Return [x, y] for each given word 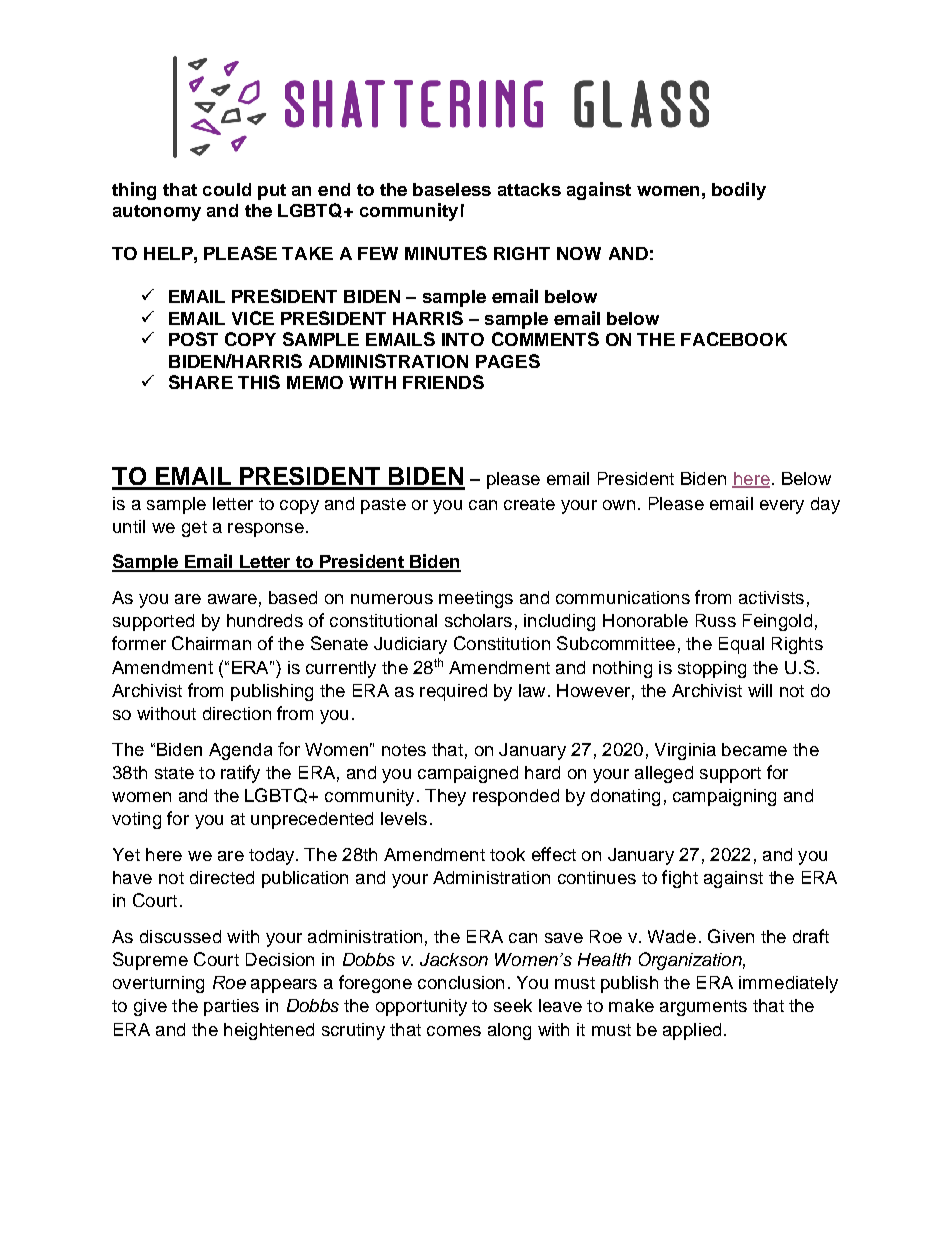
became [754, 749]
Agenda [240, 751]
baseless [452, 189]
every [782, 507]
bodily [739, 191]
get [194, 529]
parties [231, 1007]
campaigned [468, 774]
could [227, 189]
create [529, 504]
